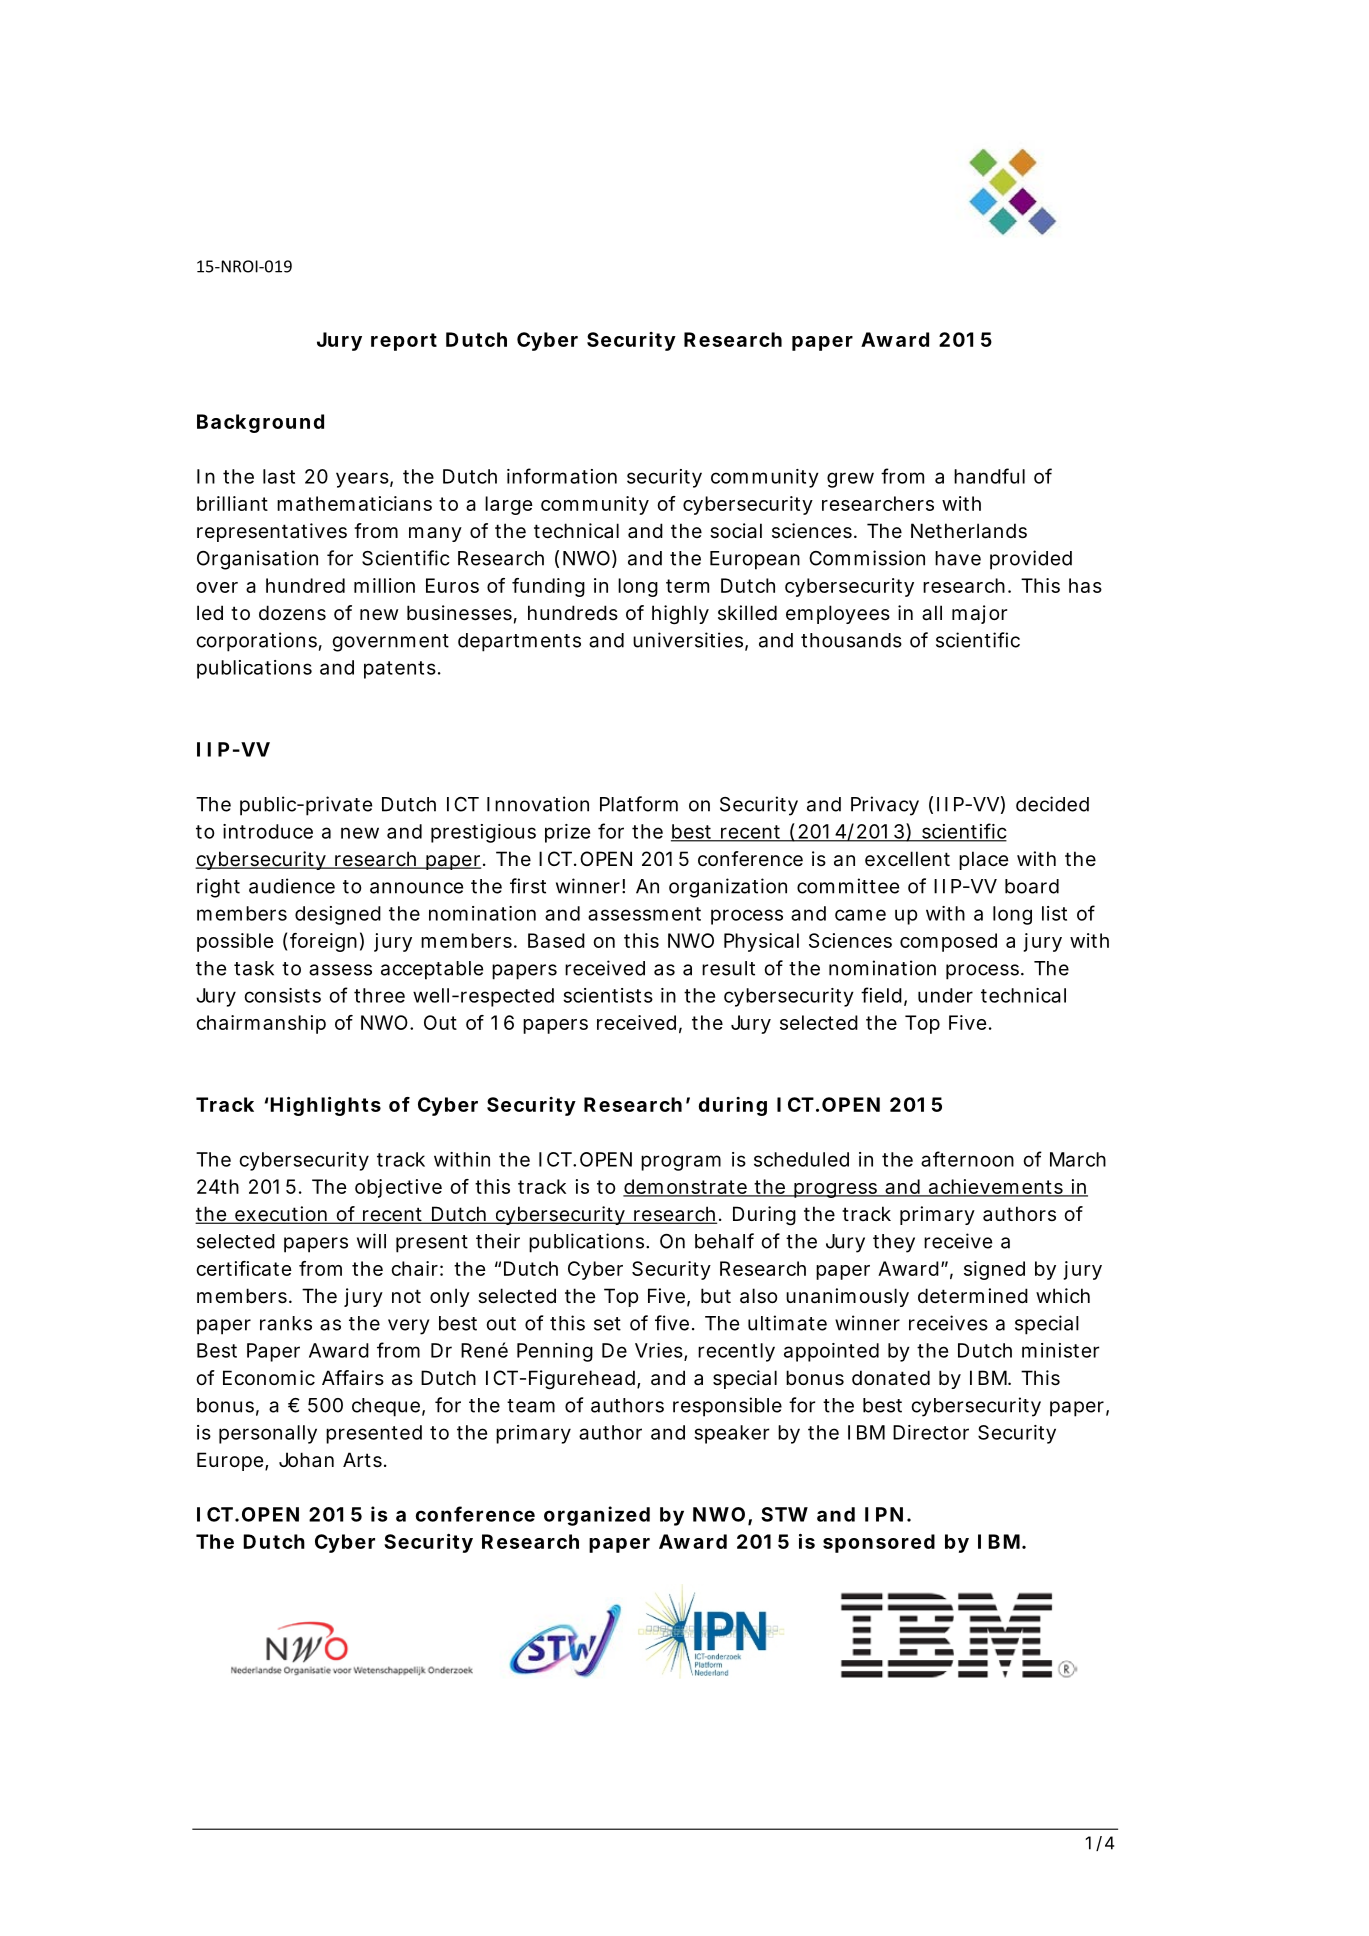 The image size is (1369, 1936). What do you see at coordinates (306, 1459) in the screenshot?
I see `Johan` at bounding box center [306, 1459].
